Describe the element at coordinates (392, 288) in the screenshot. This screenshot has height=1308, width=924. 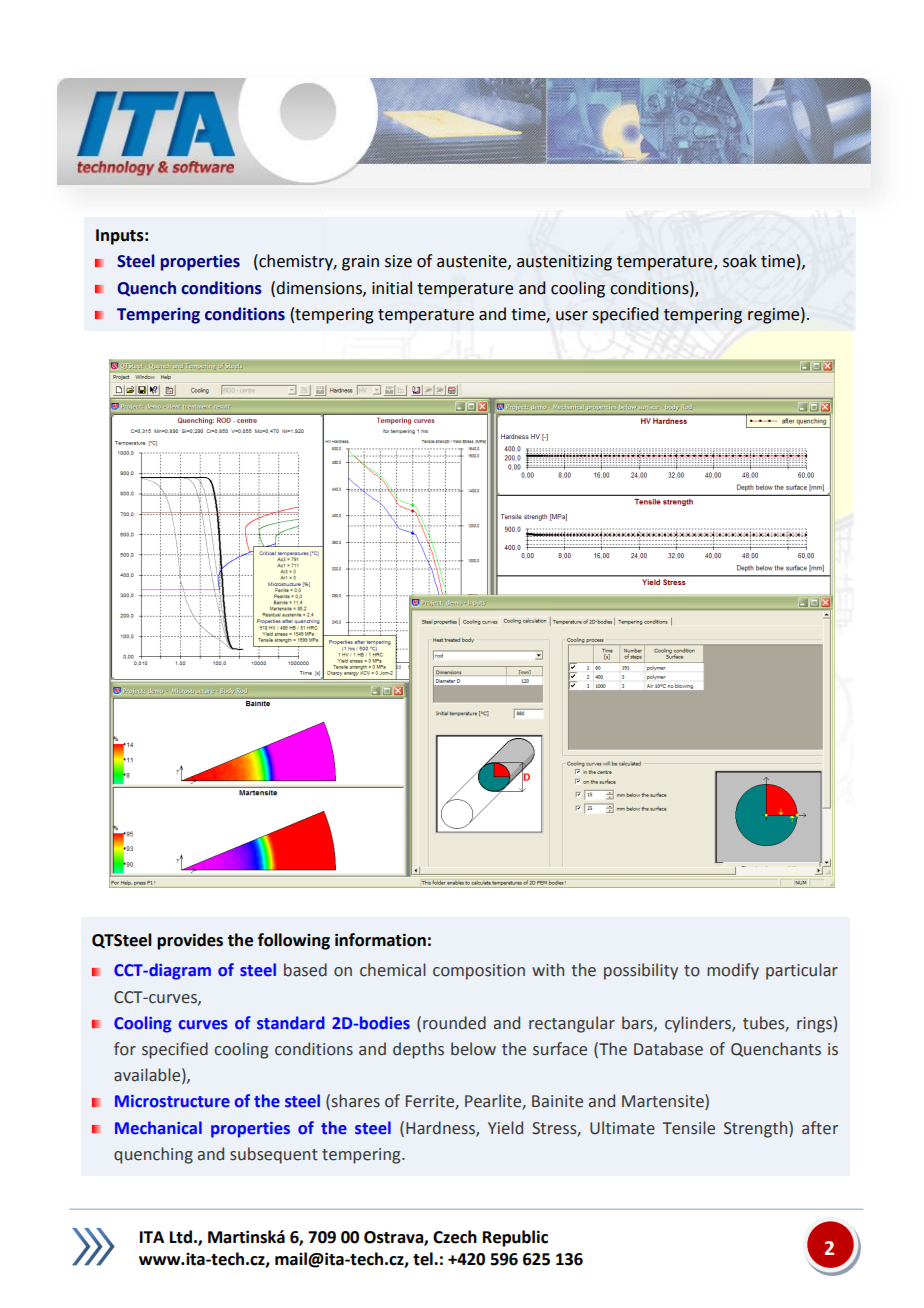
I see `initial` at that location.
